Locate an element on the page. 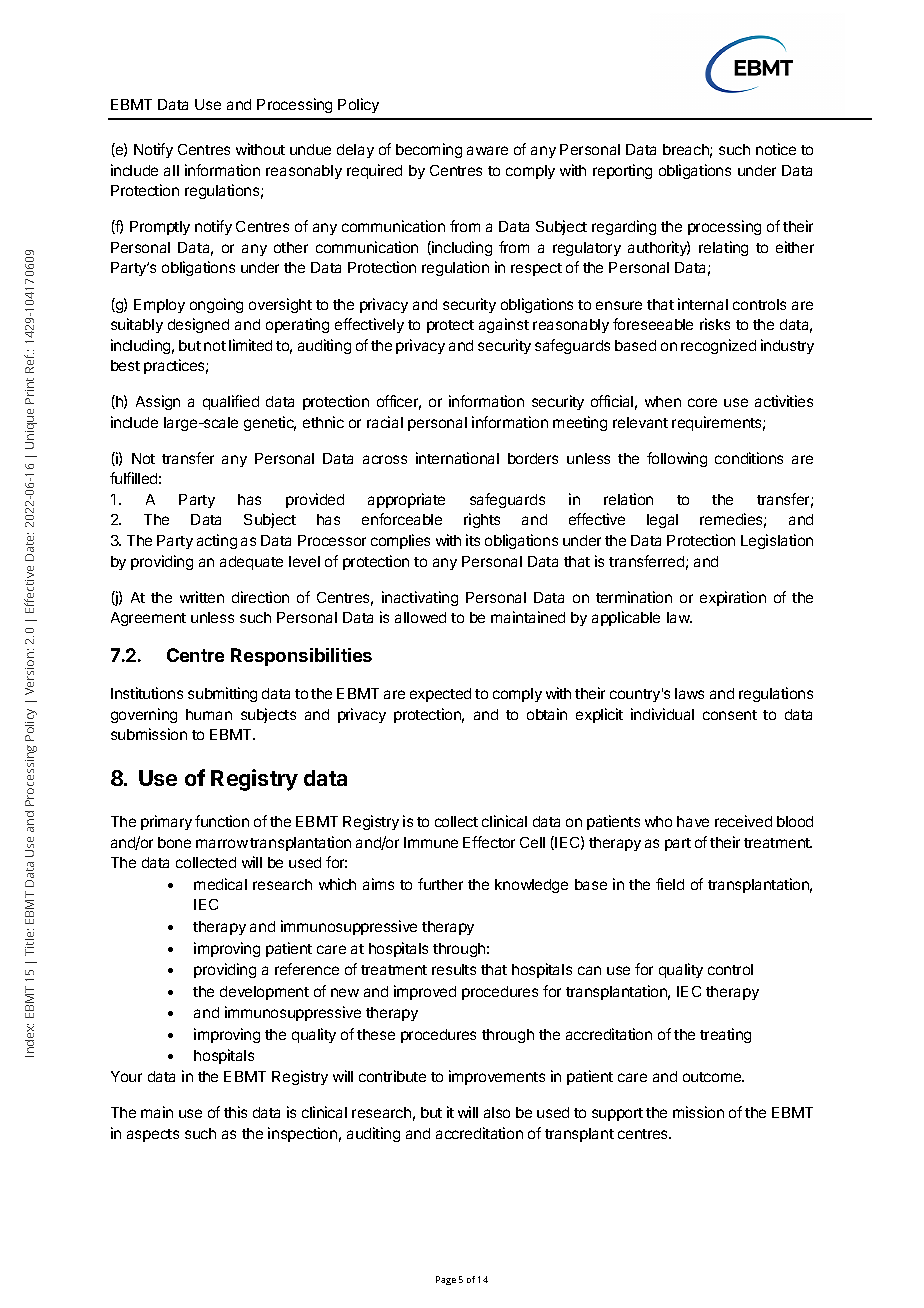  acting is located at coordinates (217, 541).
